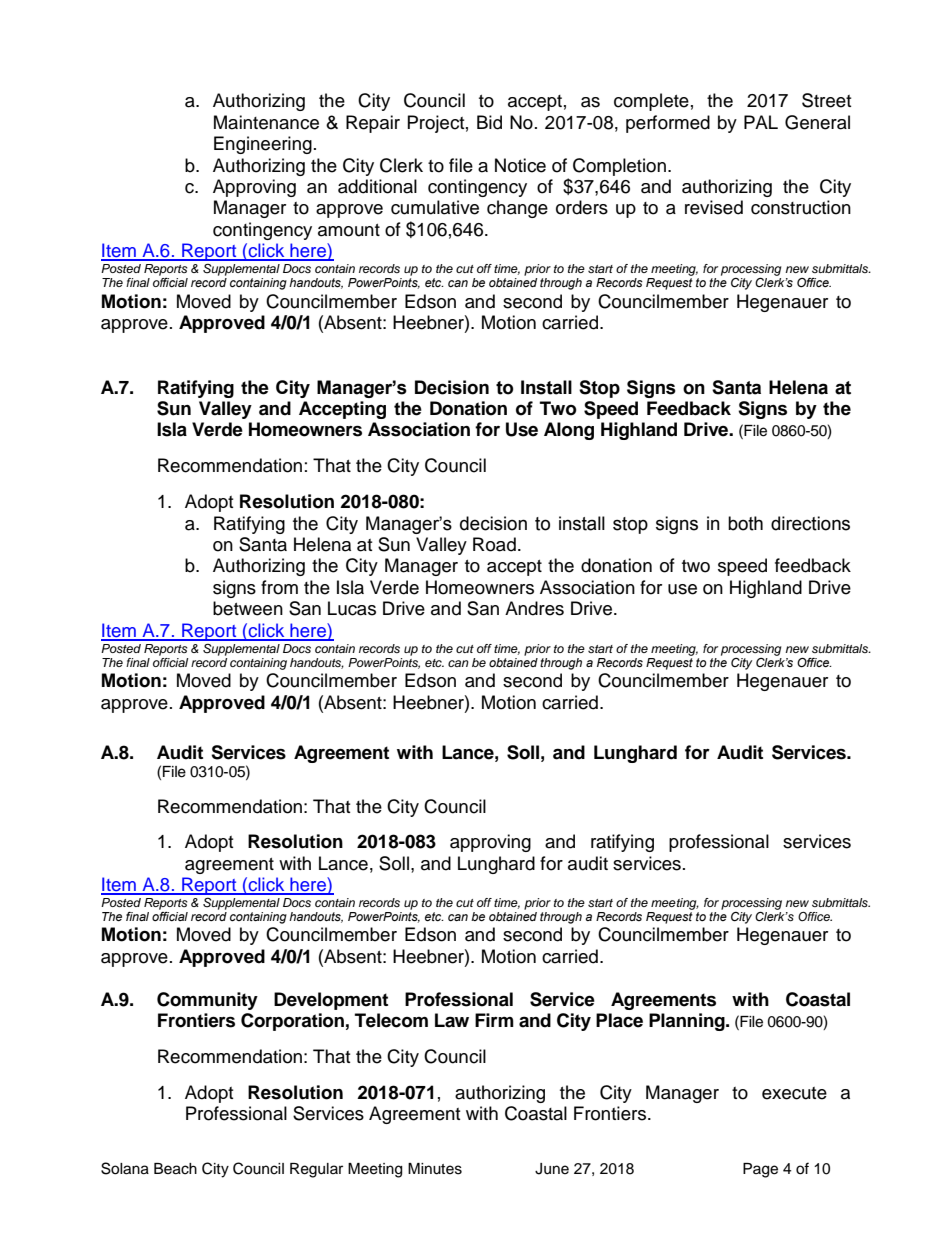  Describe the element at coordinates (175, 1169) in the image. I see `Beach` at that location.
